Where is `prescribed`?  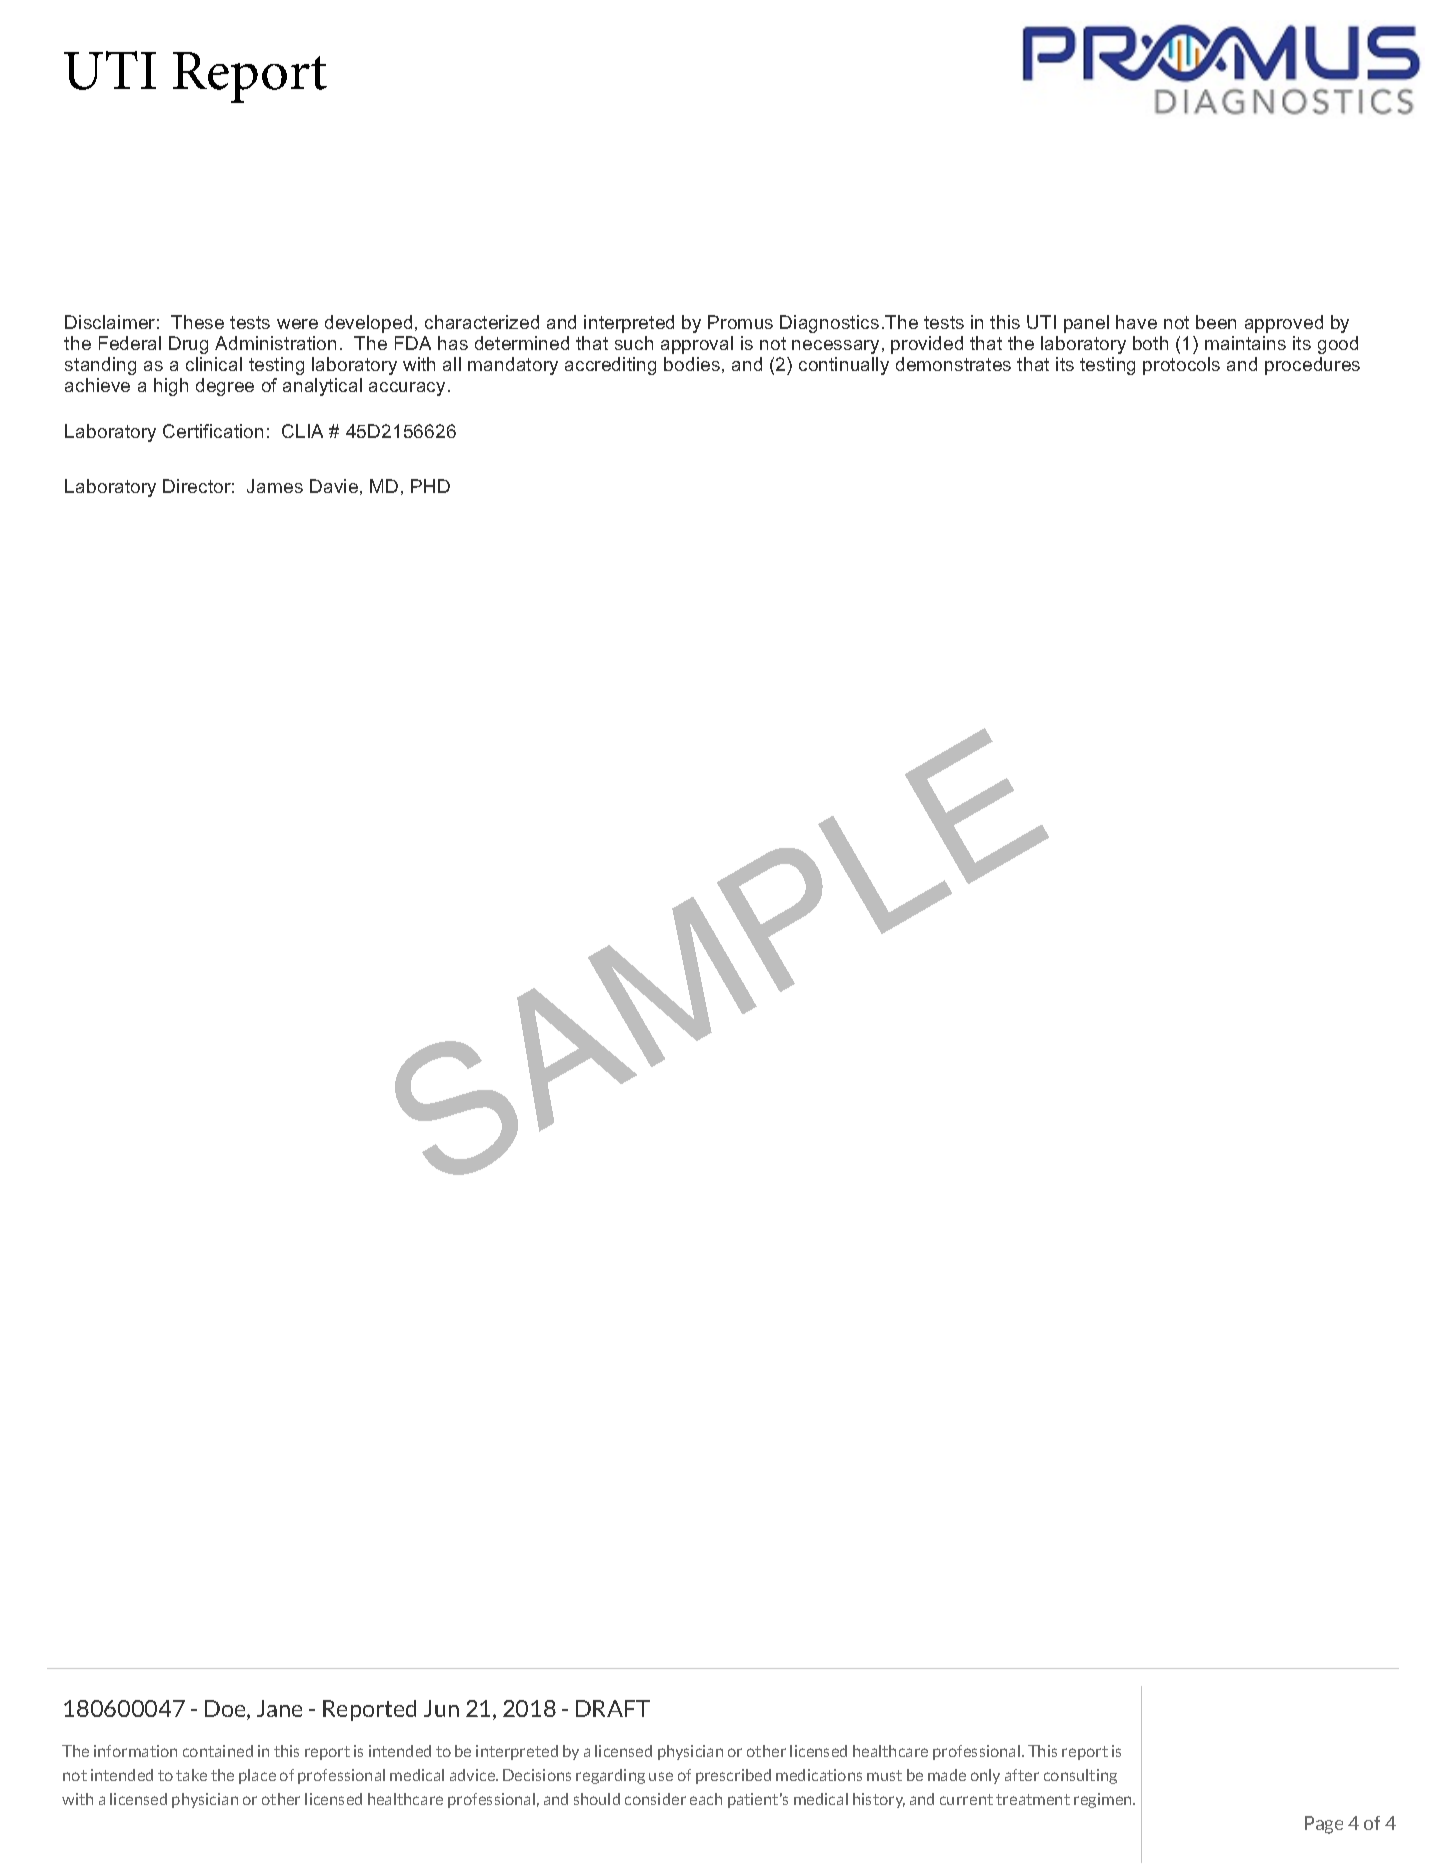
prescribed is located at coordinates (733, 1776).
